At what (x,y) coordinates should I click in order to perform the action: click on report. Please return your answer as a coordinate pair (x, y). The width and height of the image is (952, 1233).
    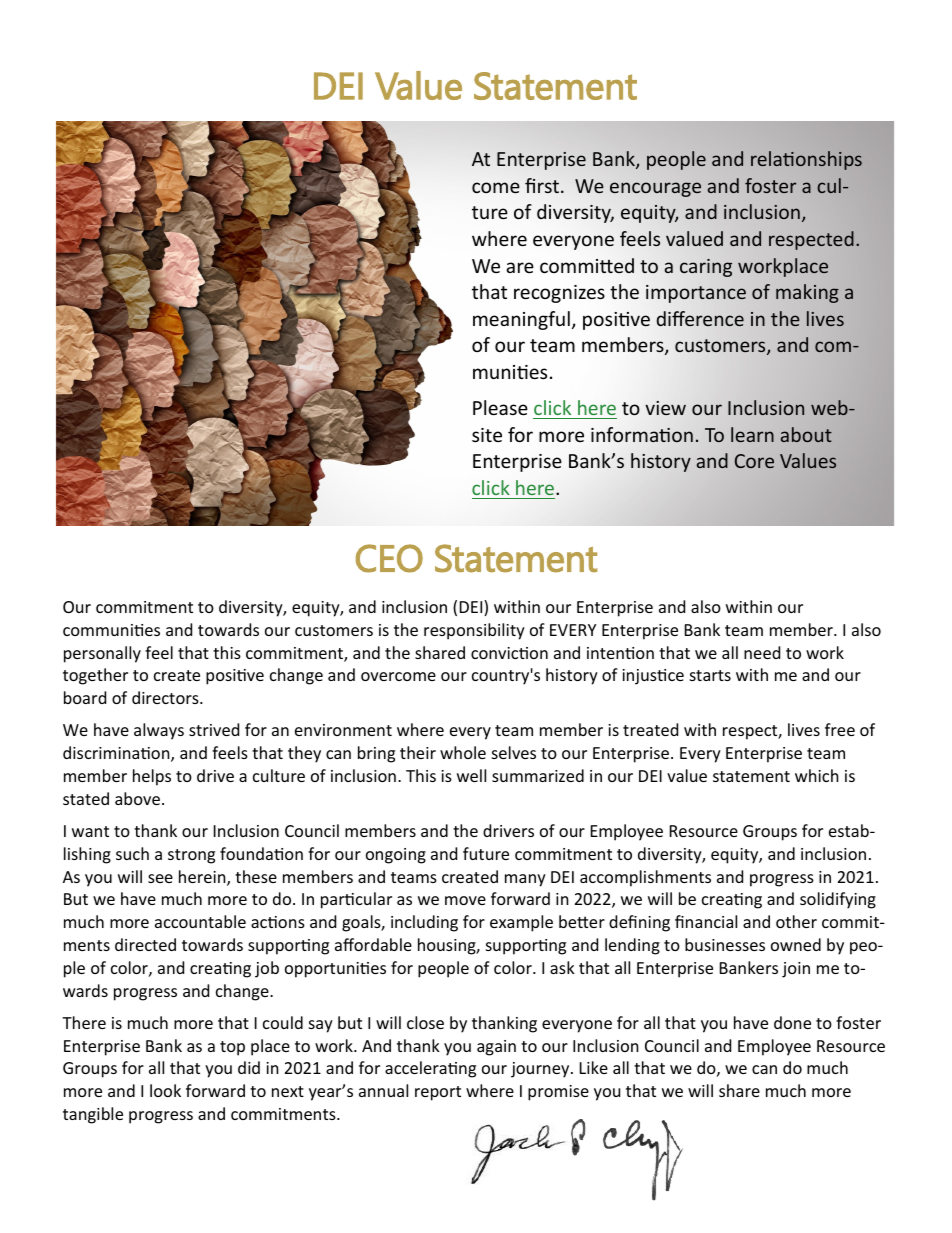
    Looking at the image, I should click on (438, 1093).
